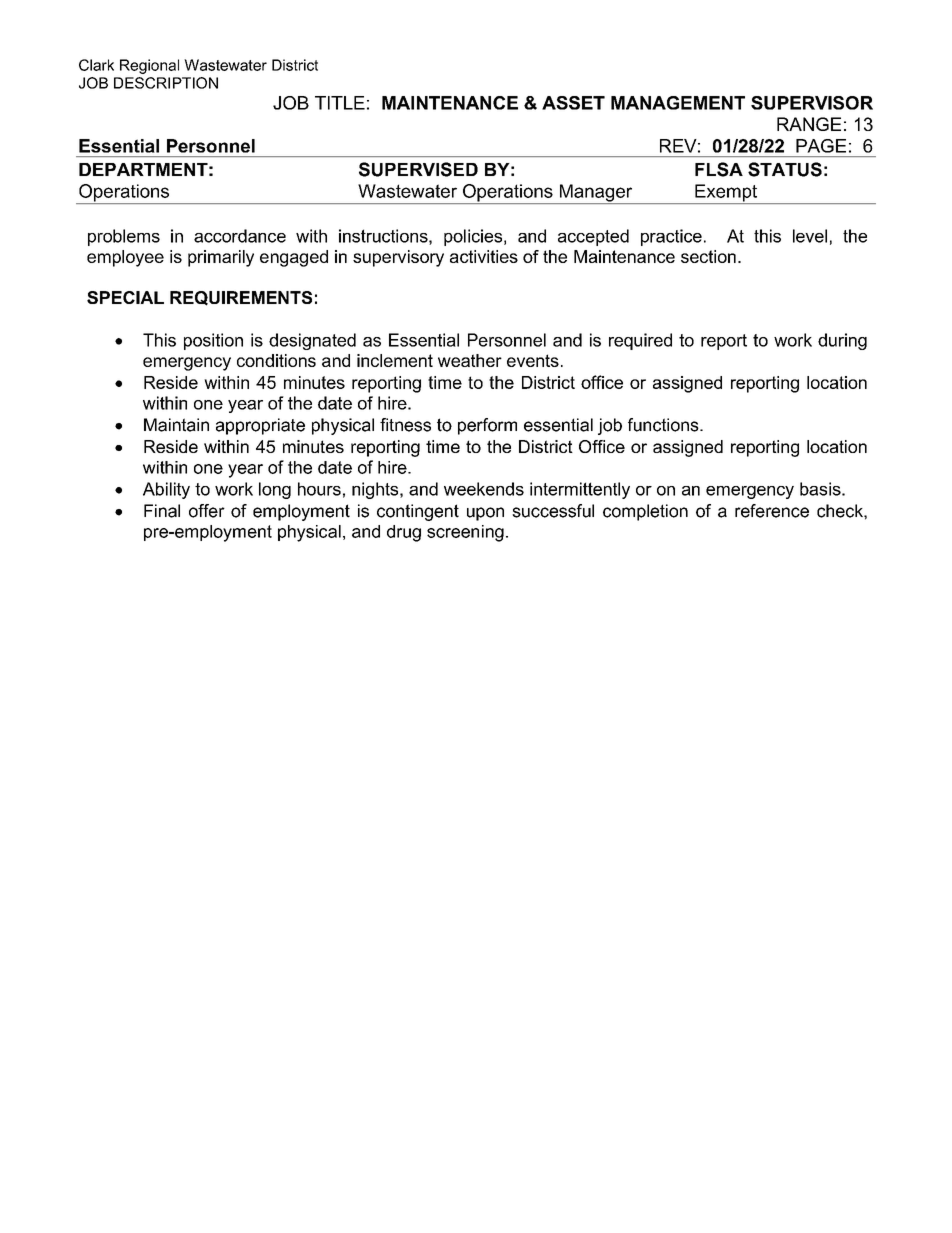 The image size is (952, 1233). What do you see at coordinates (484, 256) in the page?
I see `activities` at bounding box center [484, 256].
